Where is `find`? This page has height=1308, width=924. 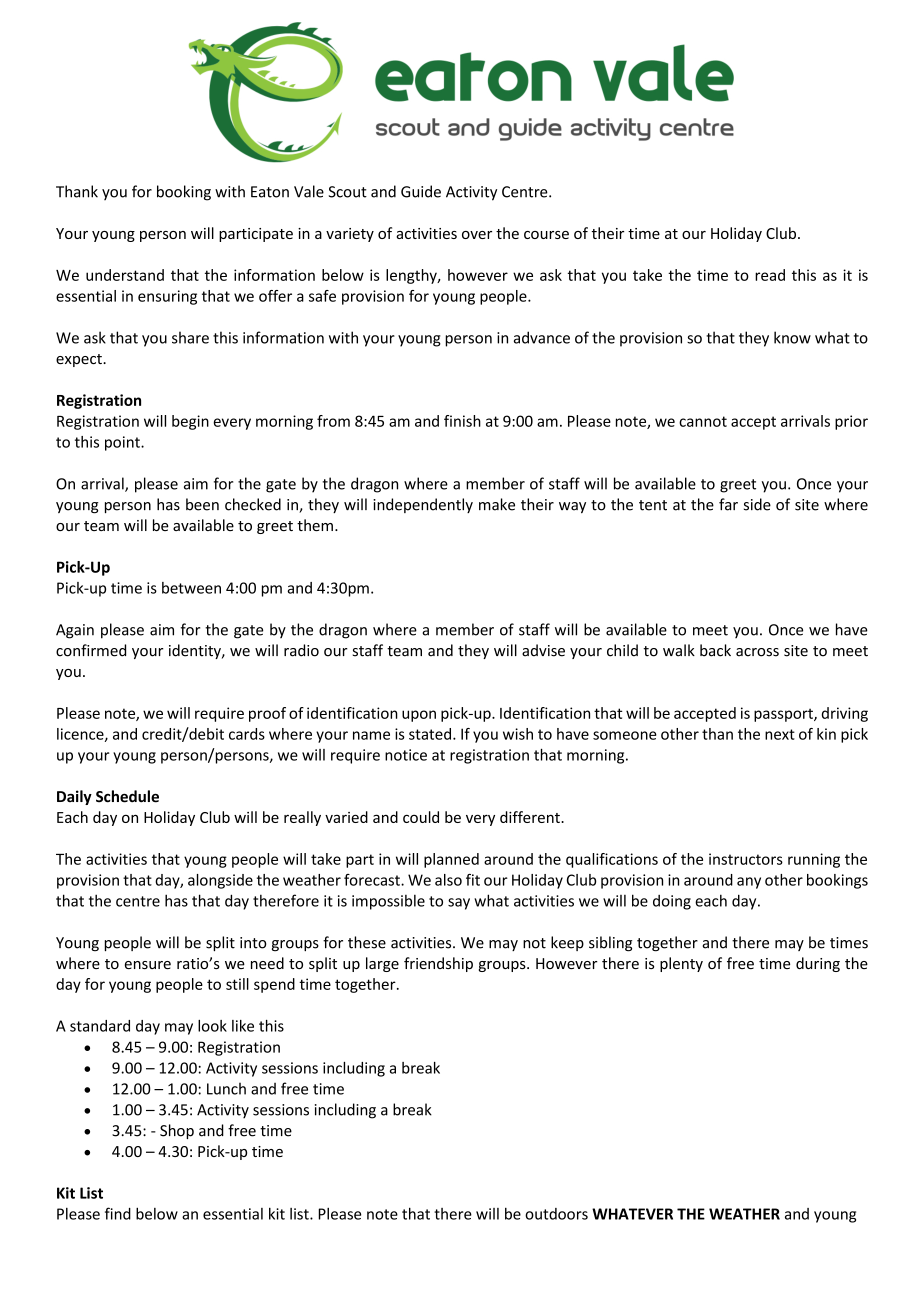
find is located at coordinates (118, 1213).
